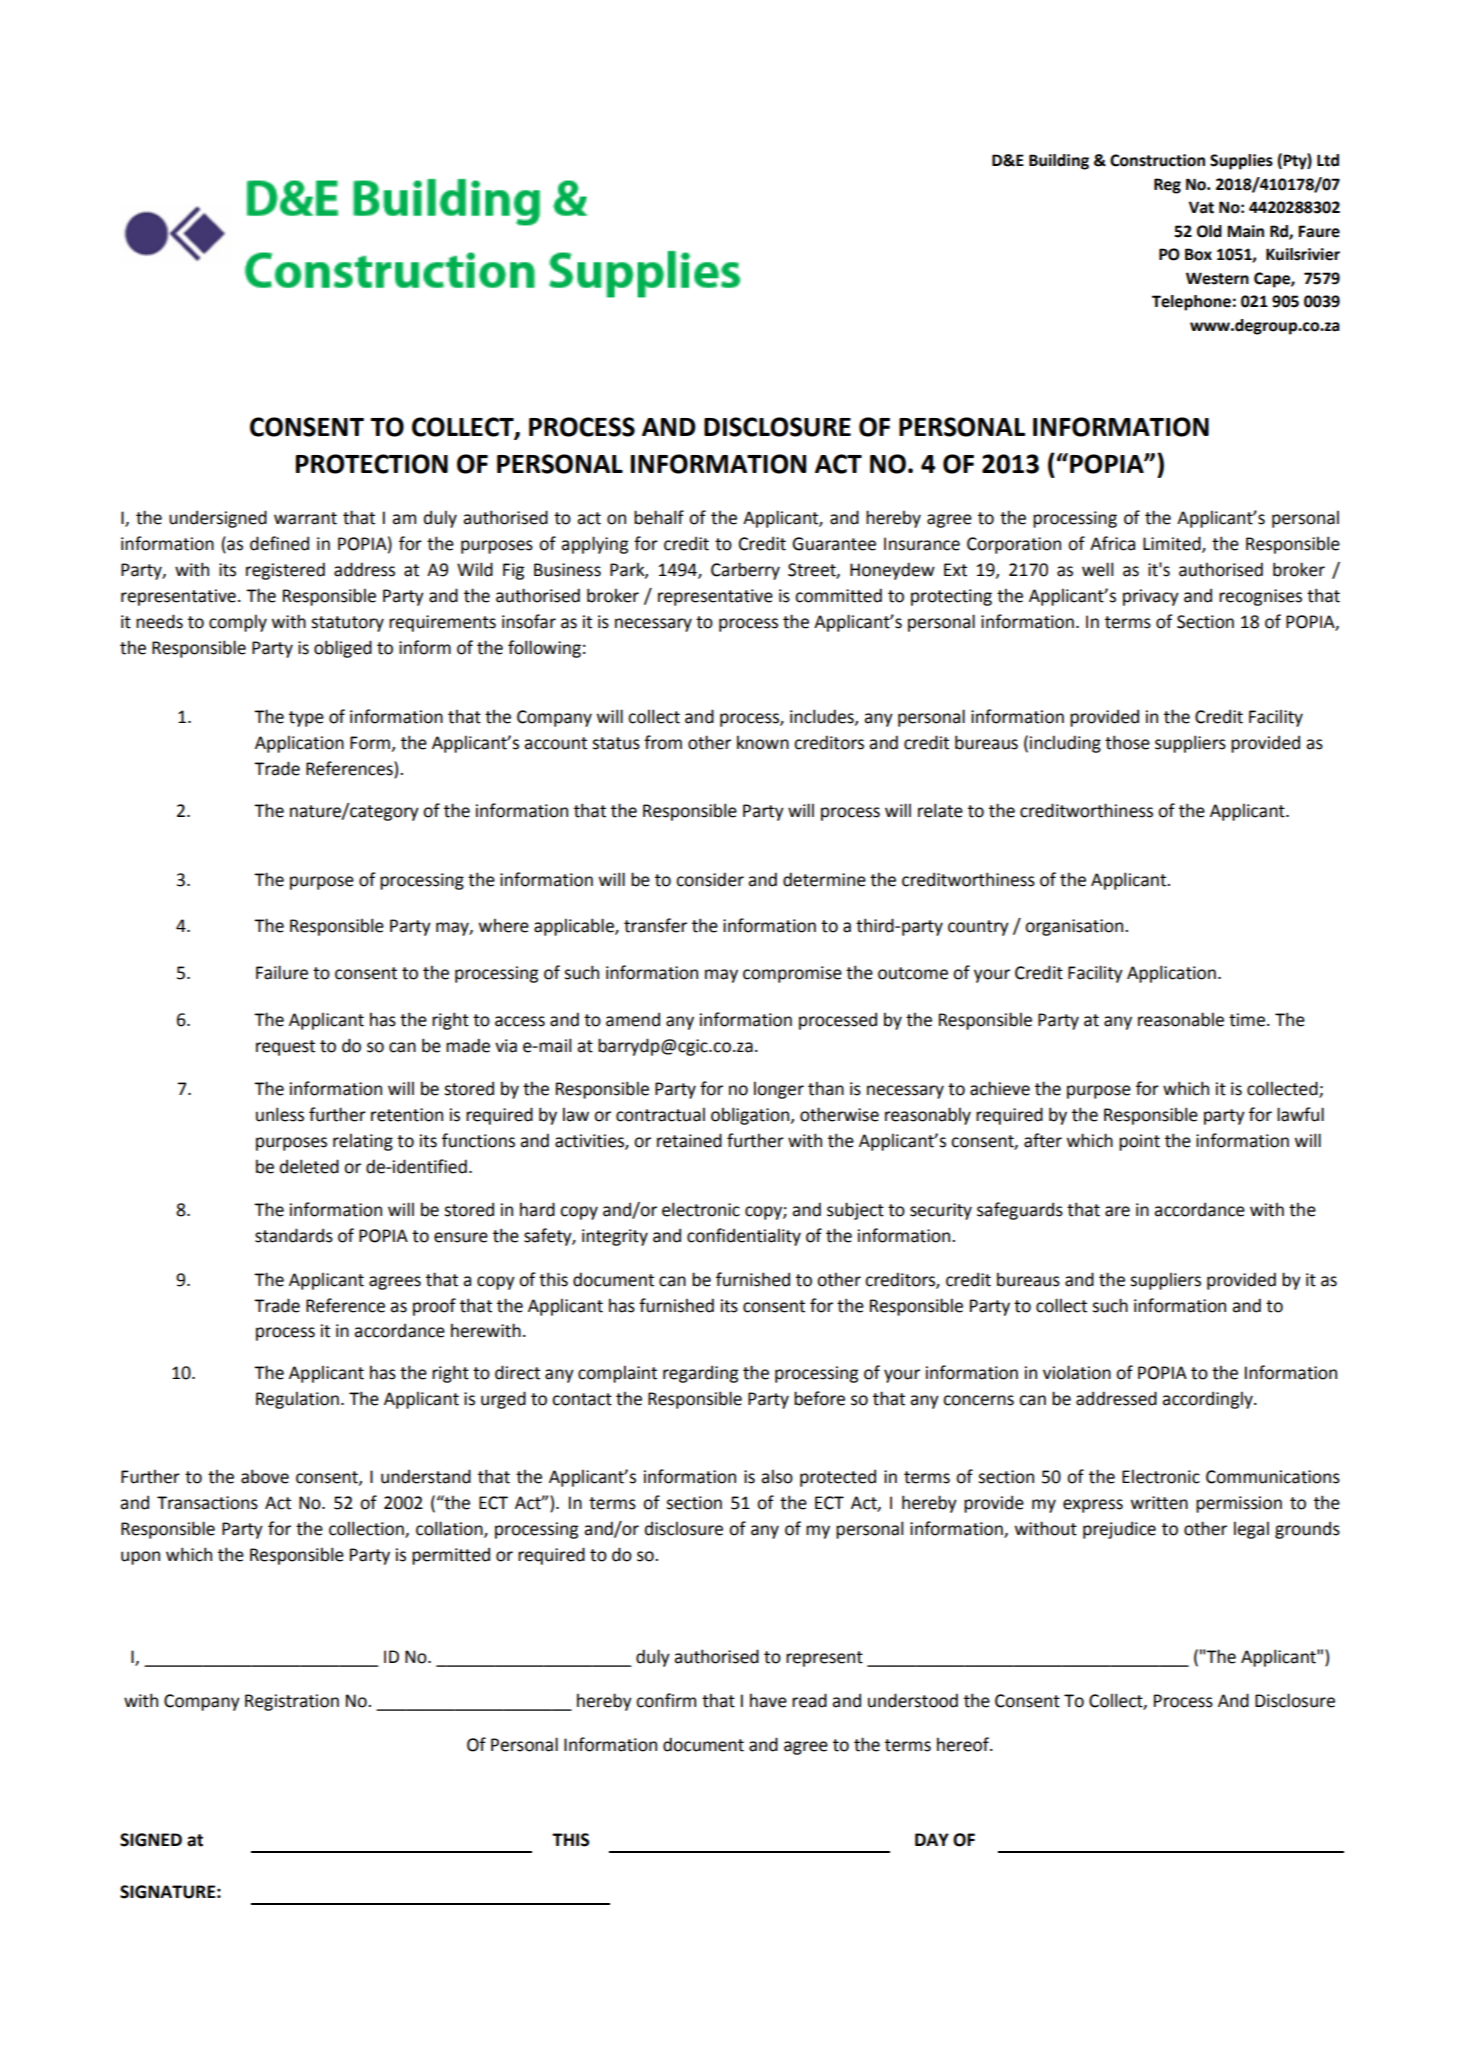  Describe the element at coordinates (792, 974) in the image. I see `compromise` at that location.
